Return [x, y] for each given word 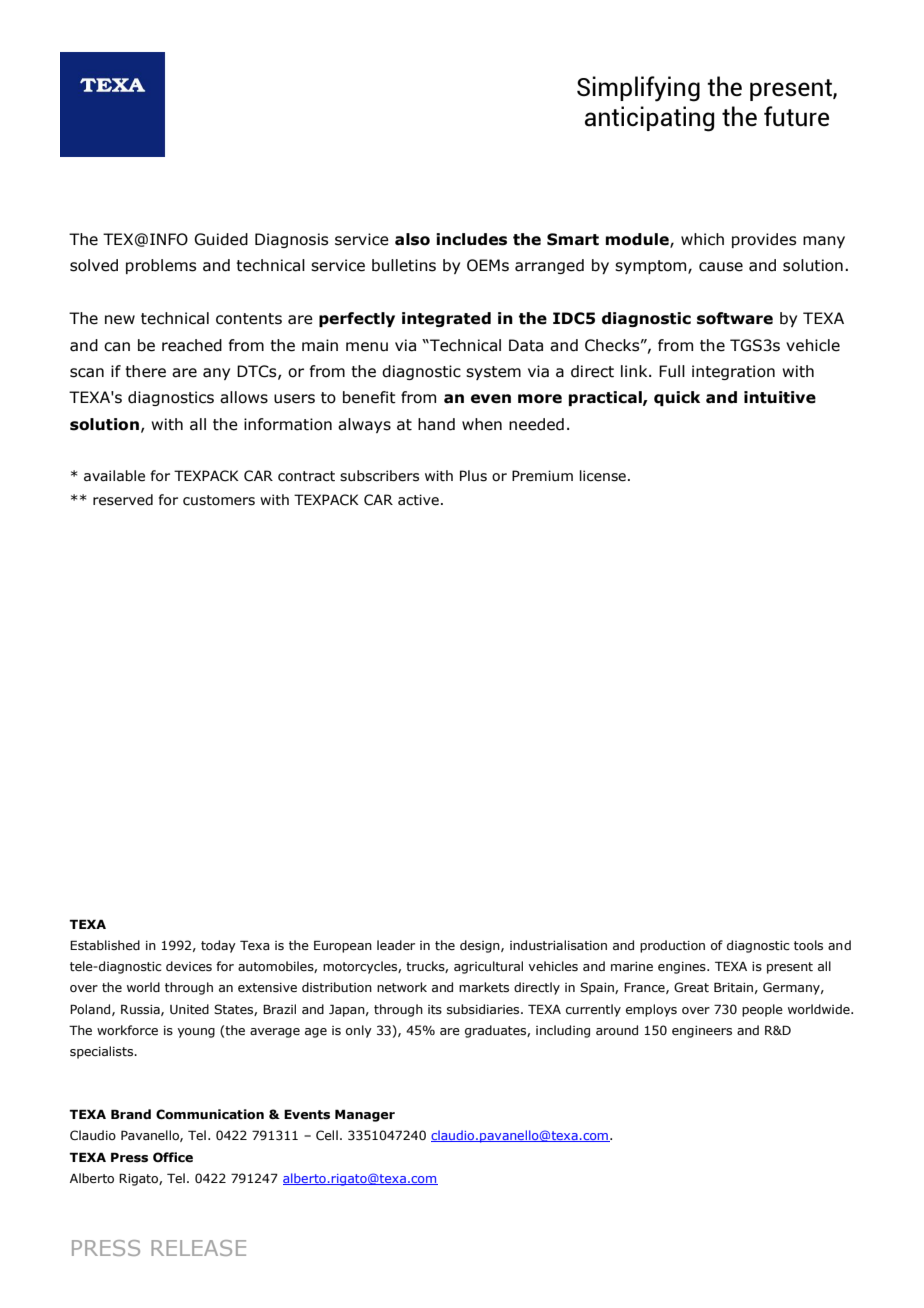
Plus [473, 476]
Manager [365, 1115]
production [672, 946]
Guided [221, 239]
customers [219, 500]
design [481, 946]
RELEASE [198, 1248]
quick [677, 398]
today [218, 946]
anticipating [649, 119]
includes [471, 239]
